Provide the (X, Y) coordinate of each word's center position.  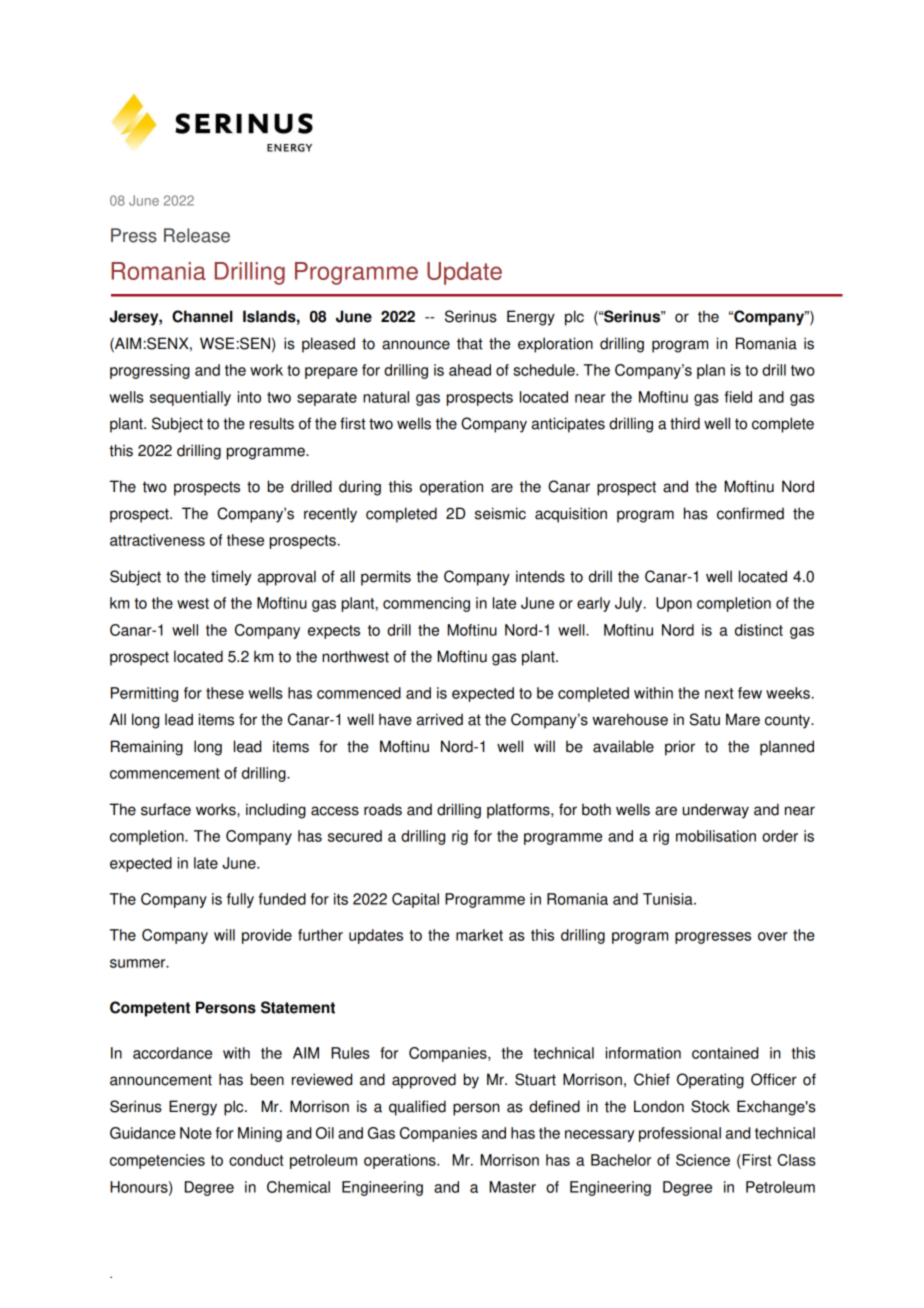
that (470, 343)
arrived (440, 719)
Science (703, 1160)
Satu (705, 719)
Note (196, 1133)
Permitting (144, 694)
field (738, 397)
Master (512, 1187)
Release (197, 235)
